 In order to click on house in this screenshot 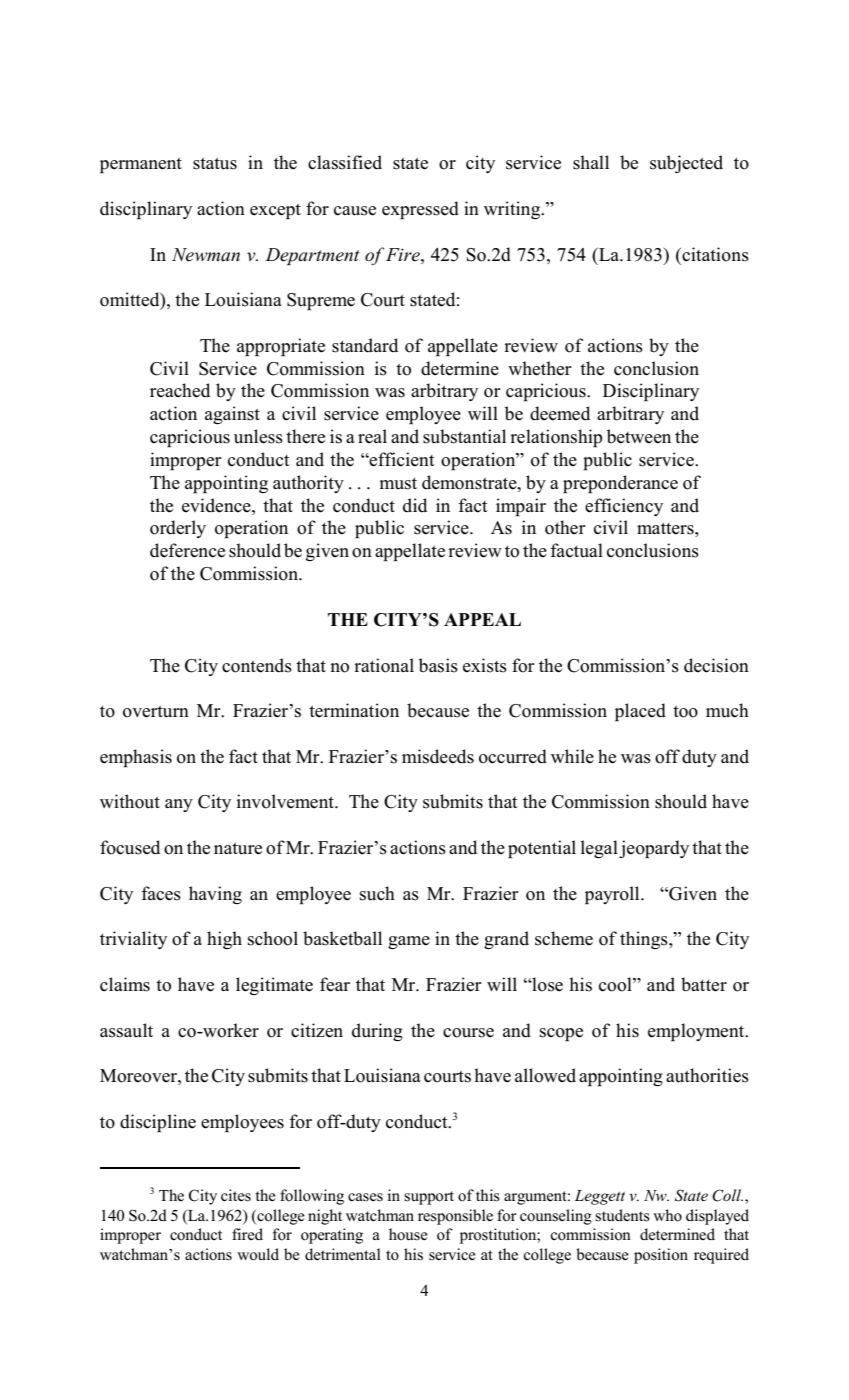, I will do `click(408, 1234)`.
